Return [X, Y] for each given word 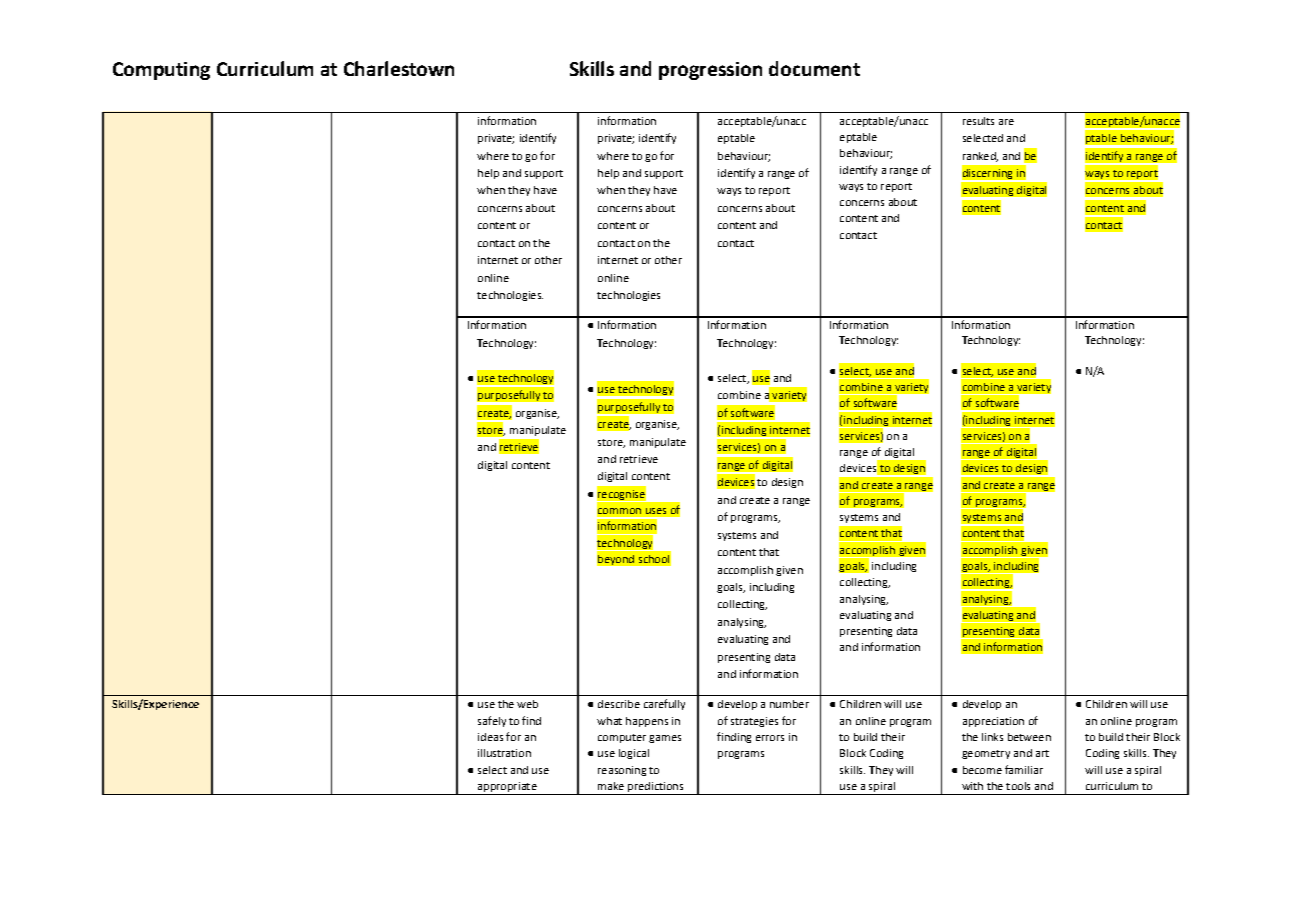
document [814, 68]
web [527, 704]
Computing [161, 71]
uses [656, 511]
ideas [490, 737]
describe [619, 704]
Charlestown [399, 68]
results [978, 121]
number [789, 704]
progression [710, 71]
